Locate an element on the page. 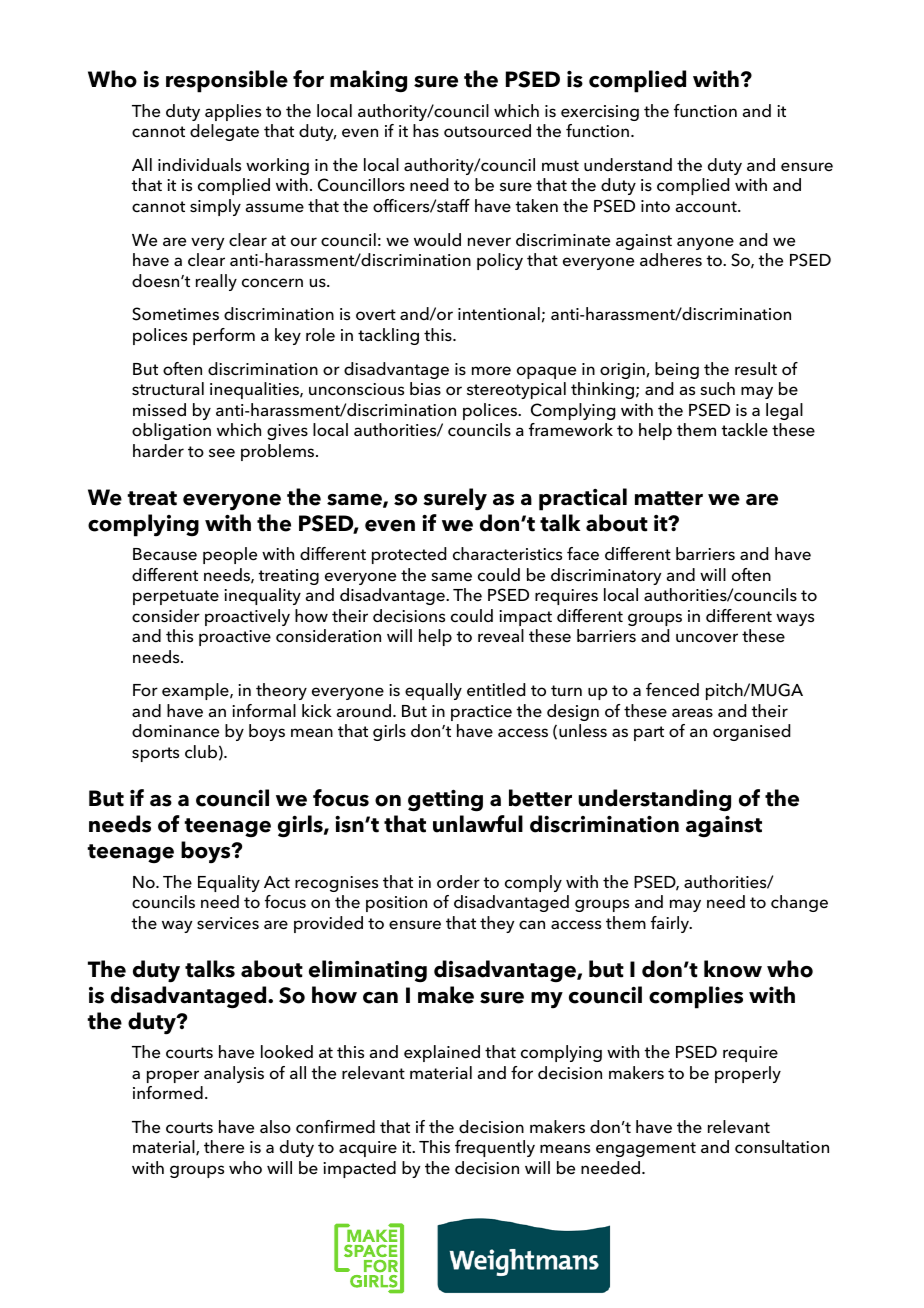  characteristics is located at coordinates (507, 553).
